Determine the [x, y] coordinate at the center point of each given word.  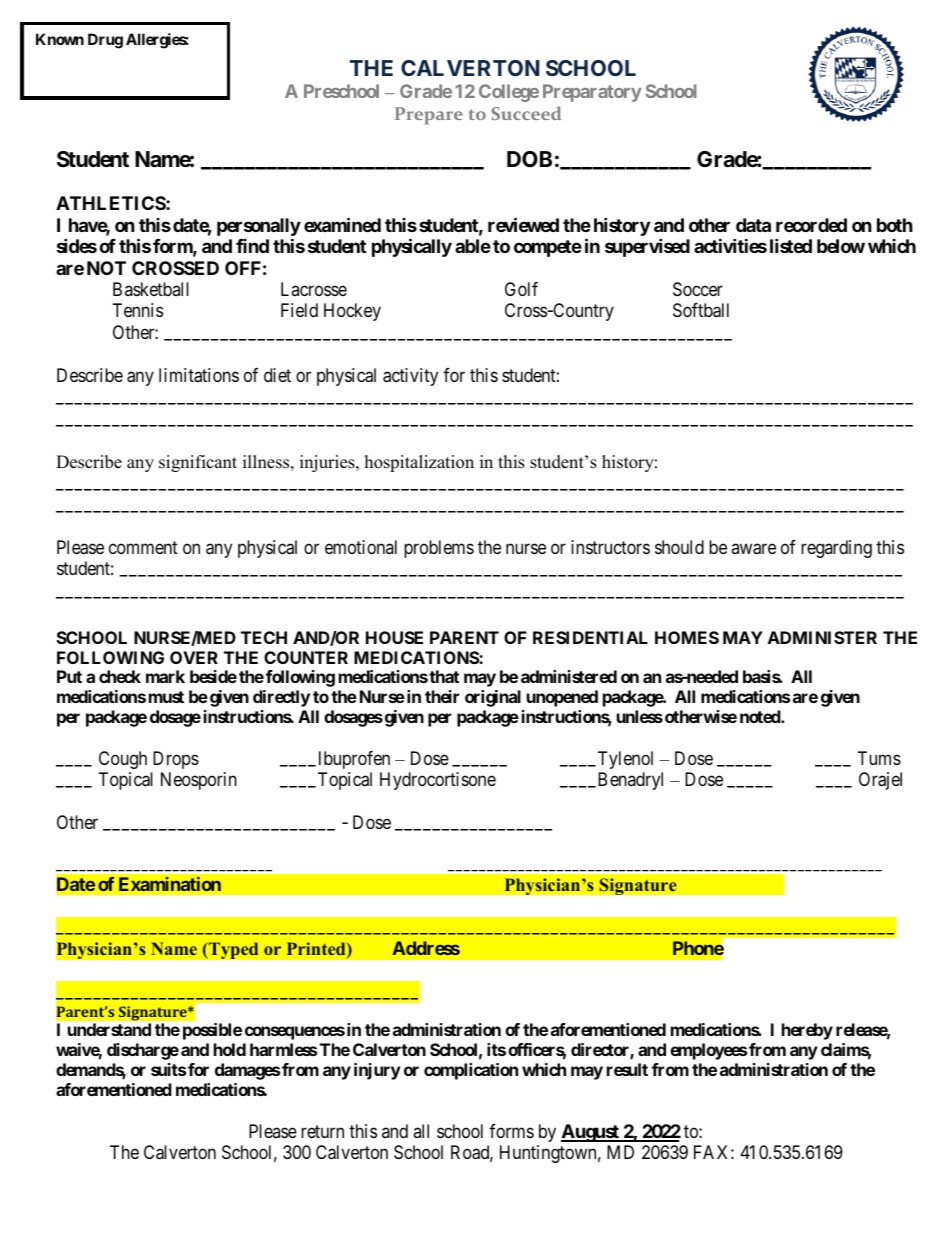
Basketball [151, 289]
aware [753, 549]
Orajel [880, 781]
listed [791, 245]
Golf [521, 289]
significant [198, 463]
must [166, 697]
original [493, 698]
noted [761, 716]
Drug [105, 41]
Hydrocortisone [438, 781]
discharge [143, 1051]
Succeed [526, 113]
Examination [170, 884]
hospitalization [419, 463]
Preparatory [592, 93]
